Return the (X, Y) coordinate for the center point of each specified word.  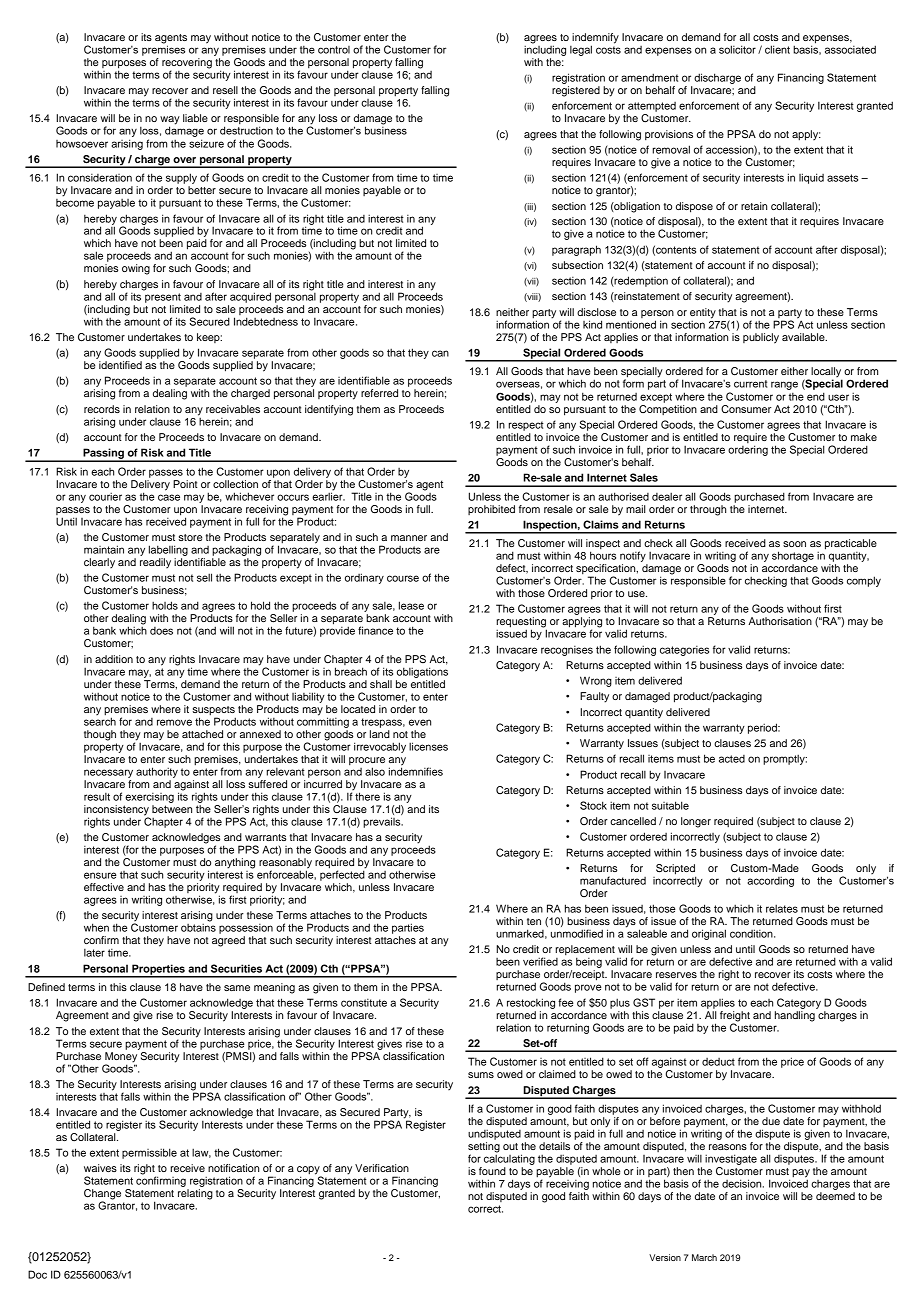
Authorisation (780, 621)
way (170, 121)
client (777, 49)
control (334, 50)
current (751, 384)
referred (379, 393)
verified (540, 961)
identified (120, 365)
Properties (158, 970)
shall (381, 684)
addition (114, 659)
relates (782, 908)
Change (102, 1195)
